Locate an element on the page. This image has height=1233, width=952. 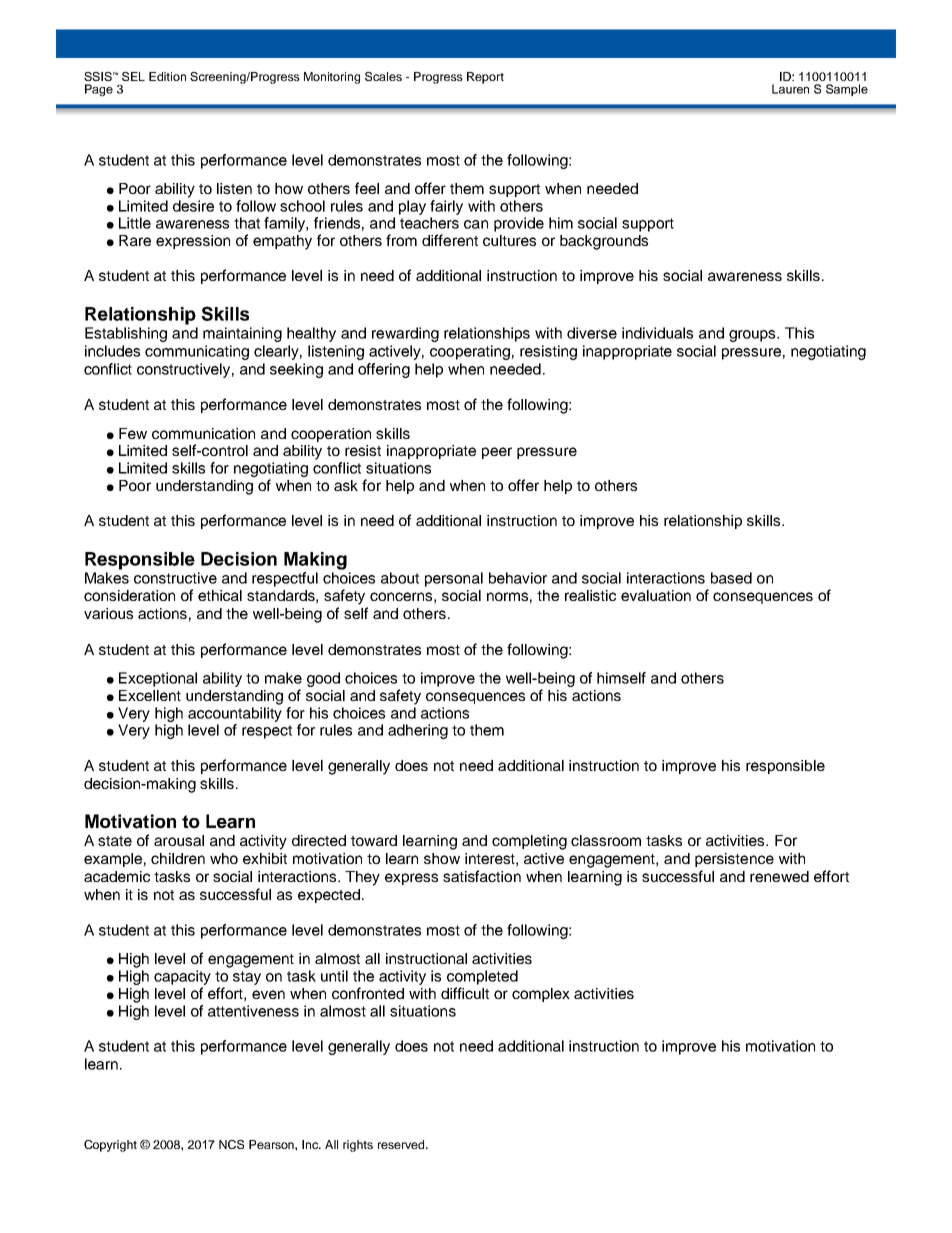
arousal is located at coordinates (179, 840).
